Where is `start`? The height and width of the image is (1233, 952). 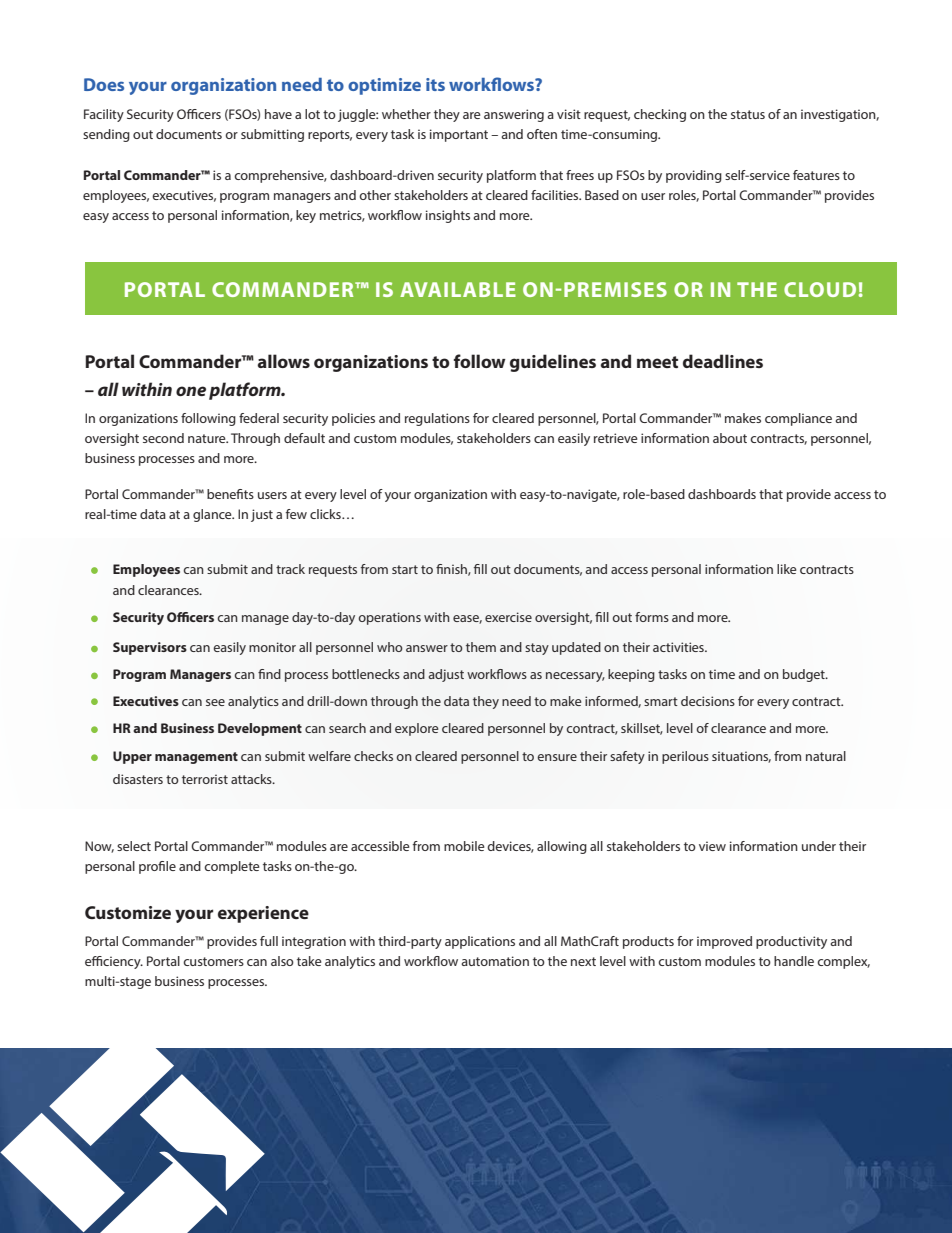 start is located at coordinates (405, 569).
